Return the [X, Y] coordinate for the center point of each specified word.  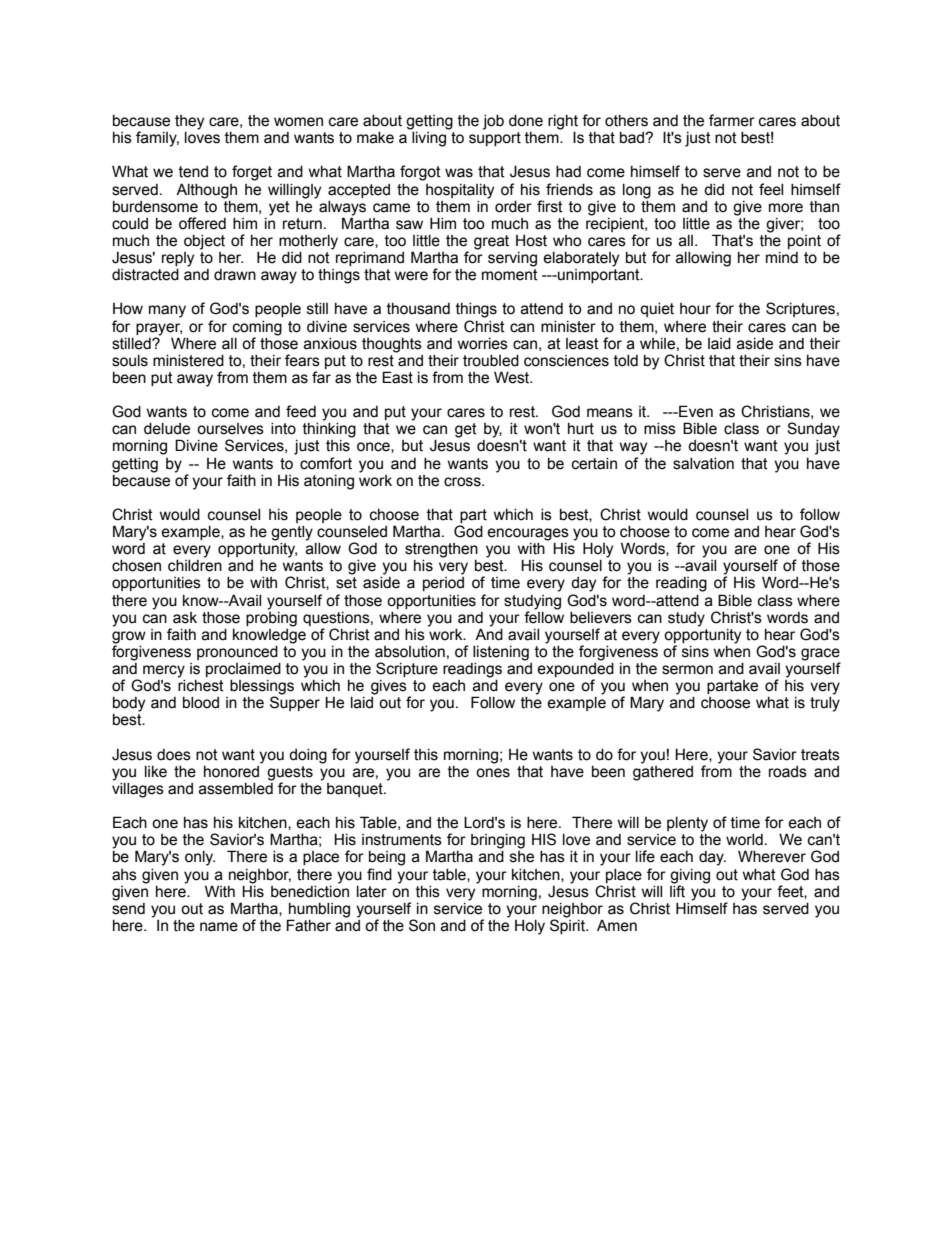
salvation [703, 464]
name [219, 927]
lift [677, 890]
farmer [732, 120]
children [195, 566]
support [495, 139]
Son [422, 925]
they [189, 122]
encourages [528, 535]
